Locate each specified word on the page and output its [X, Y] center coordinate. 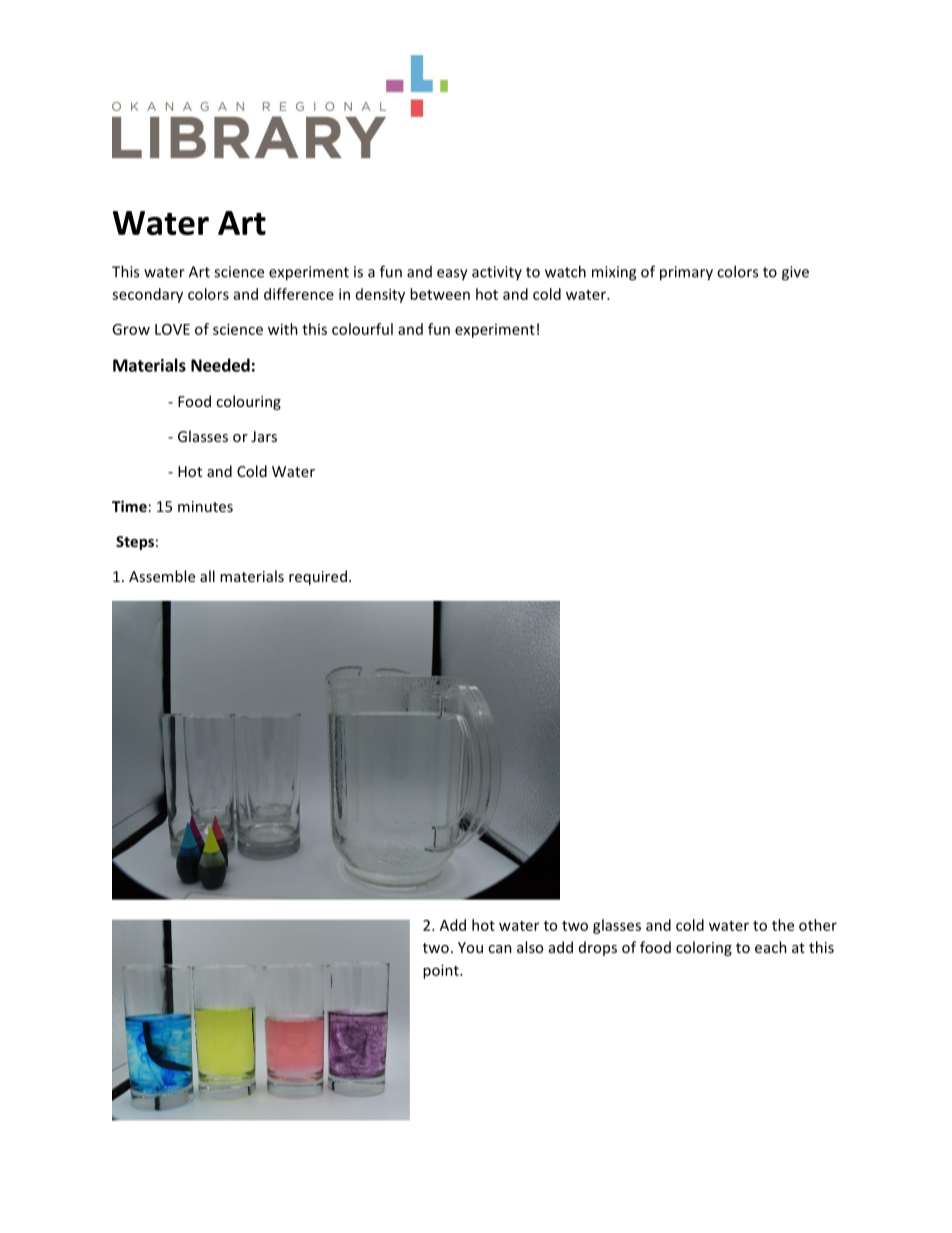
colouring [248, 402]
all [207, 576]
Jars [264, 436]
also [530, 947]
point [442, 971]
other [818, 925]
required [318, 577]
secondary [147, 295]
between [440, 294]
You [470, 947]
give [795, 273]
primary [686, 273]
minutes [205, 506]
